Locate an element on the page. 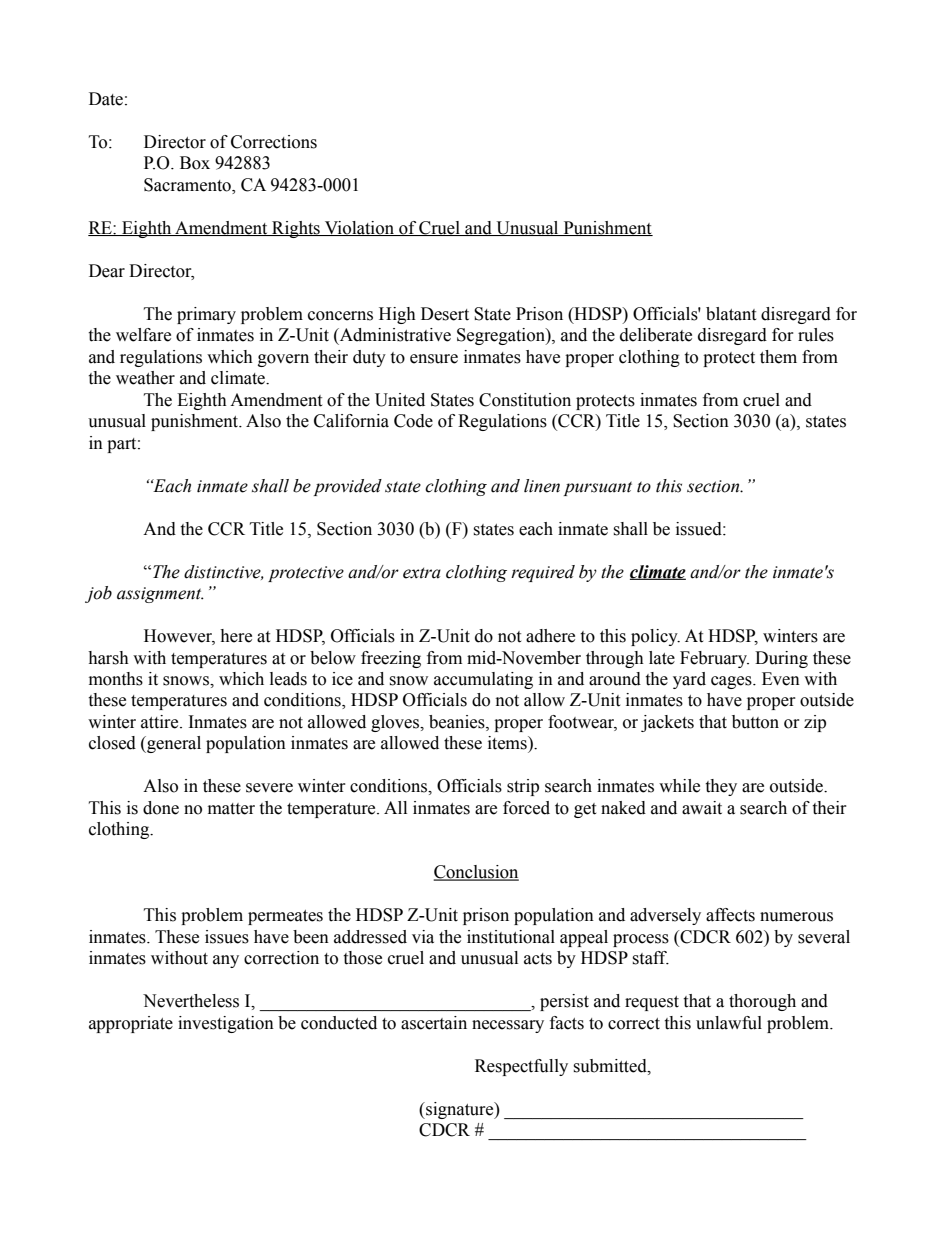 The width and height of the page is (952, 1233). Sacramento is located at coordinates (188, 186).
